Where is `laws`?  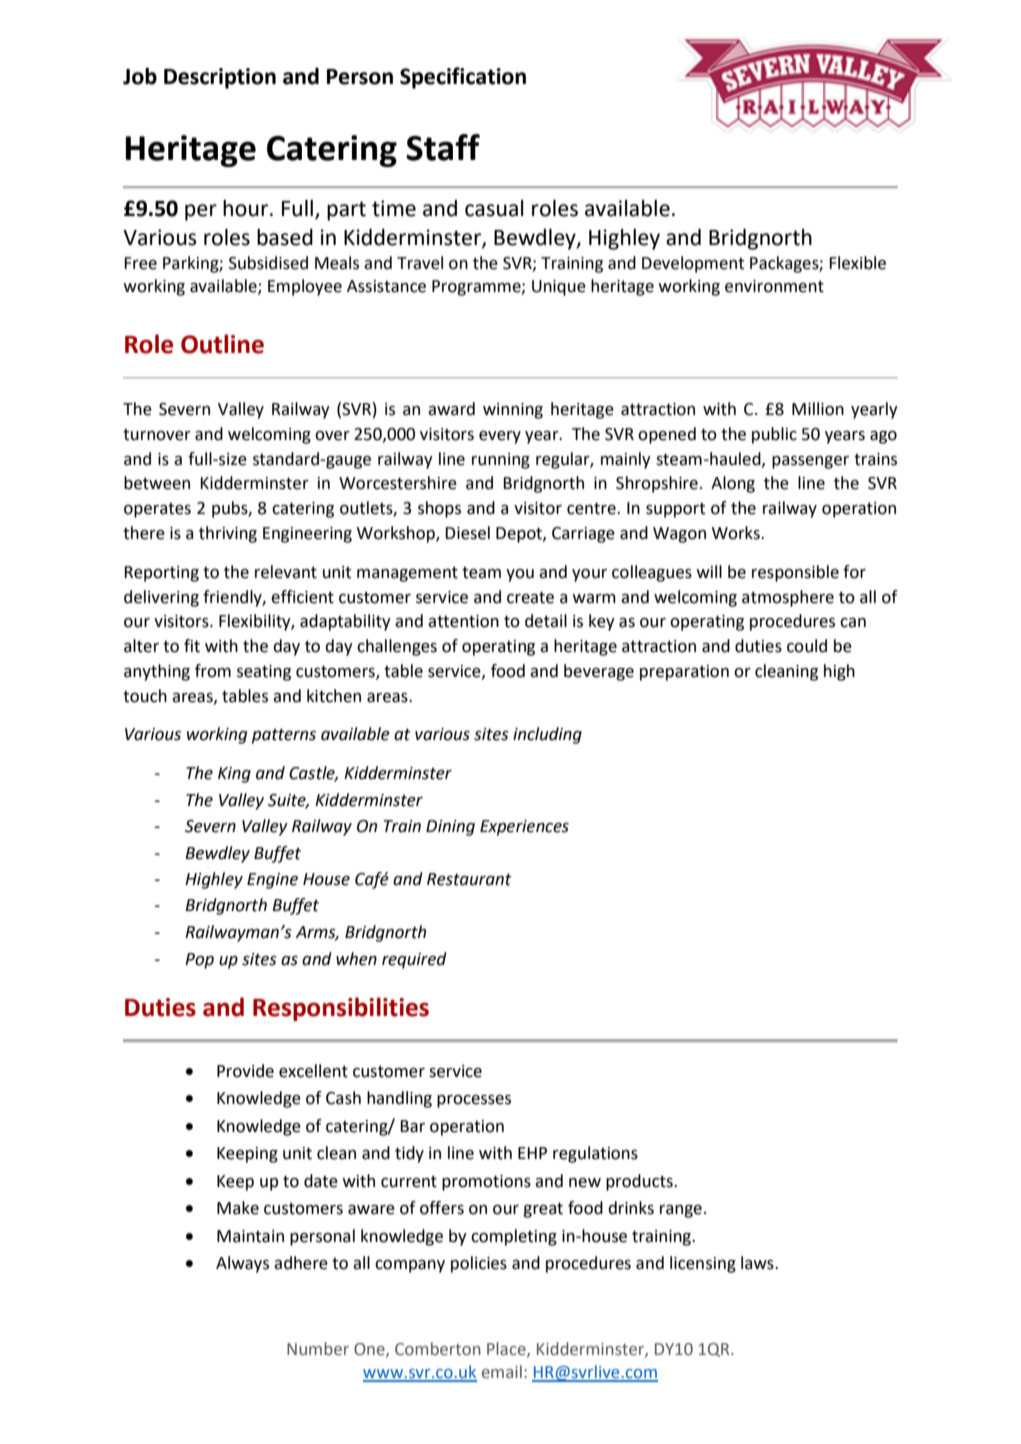
laws is located at coordinates (758, 1263).
